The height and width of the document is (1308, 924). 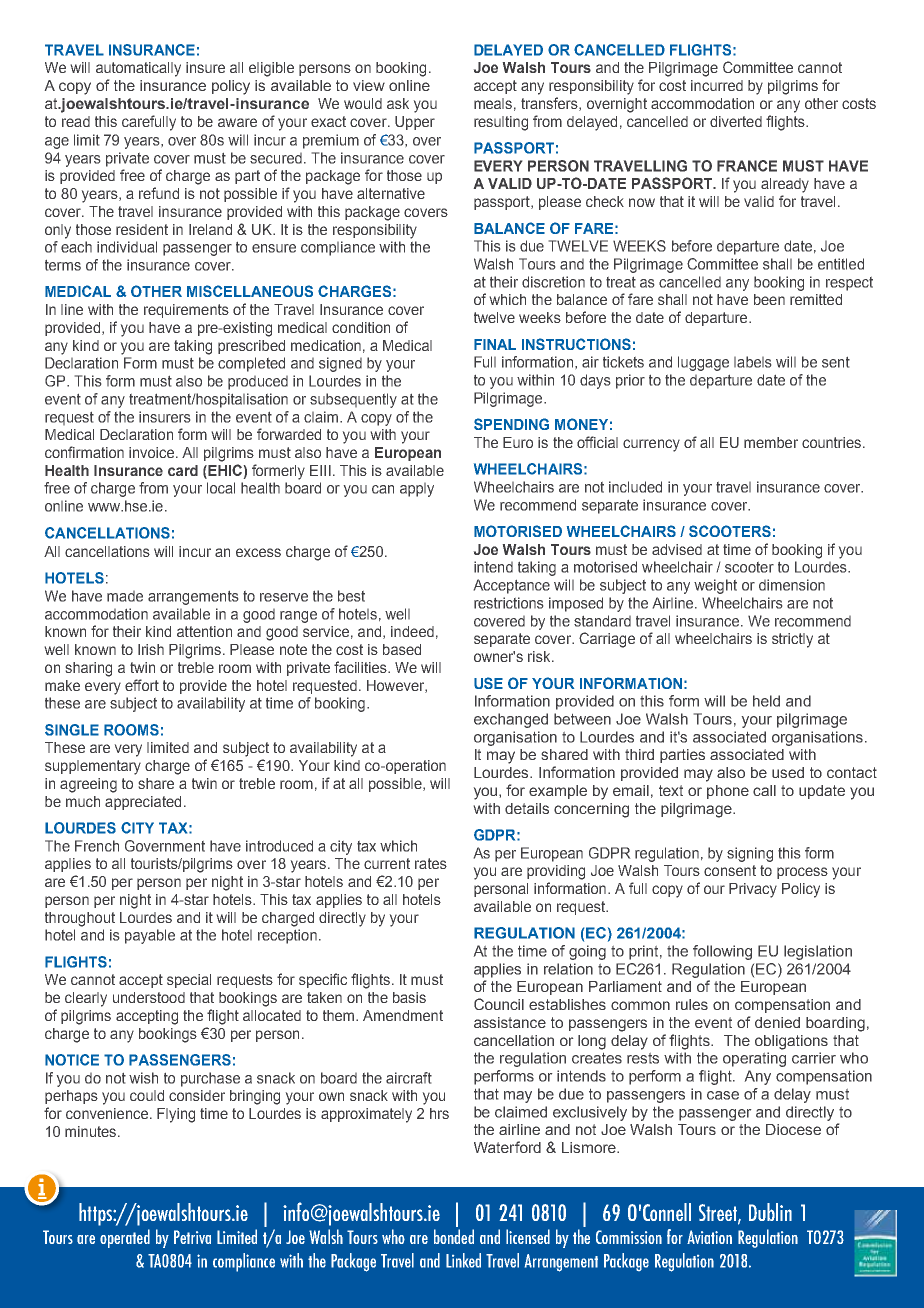 I want to click on FINAL, so click(x=495, y=344).
